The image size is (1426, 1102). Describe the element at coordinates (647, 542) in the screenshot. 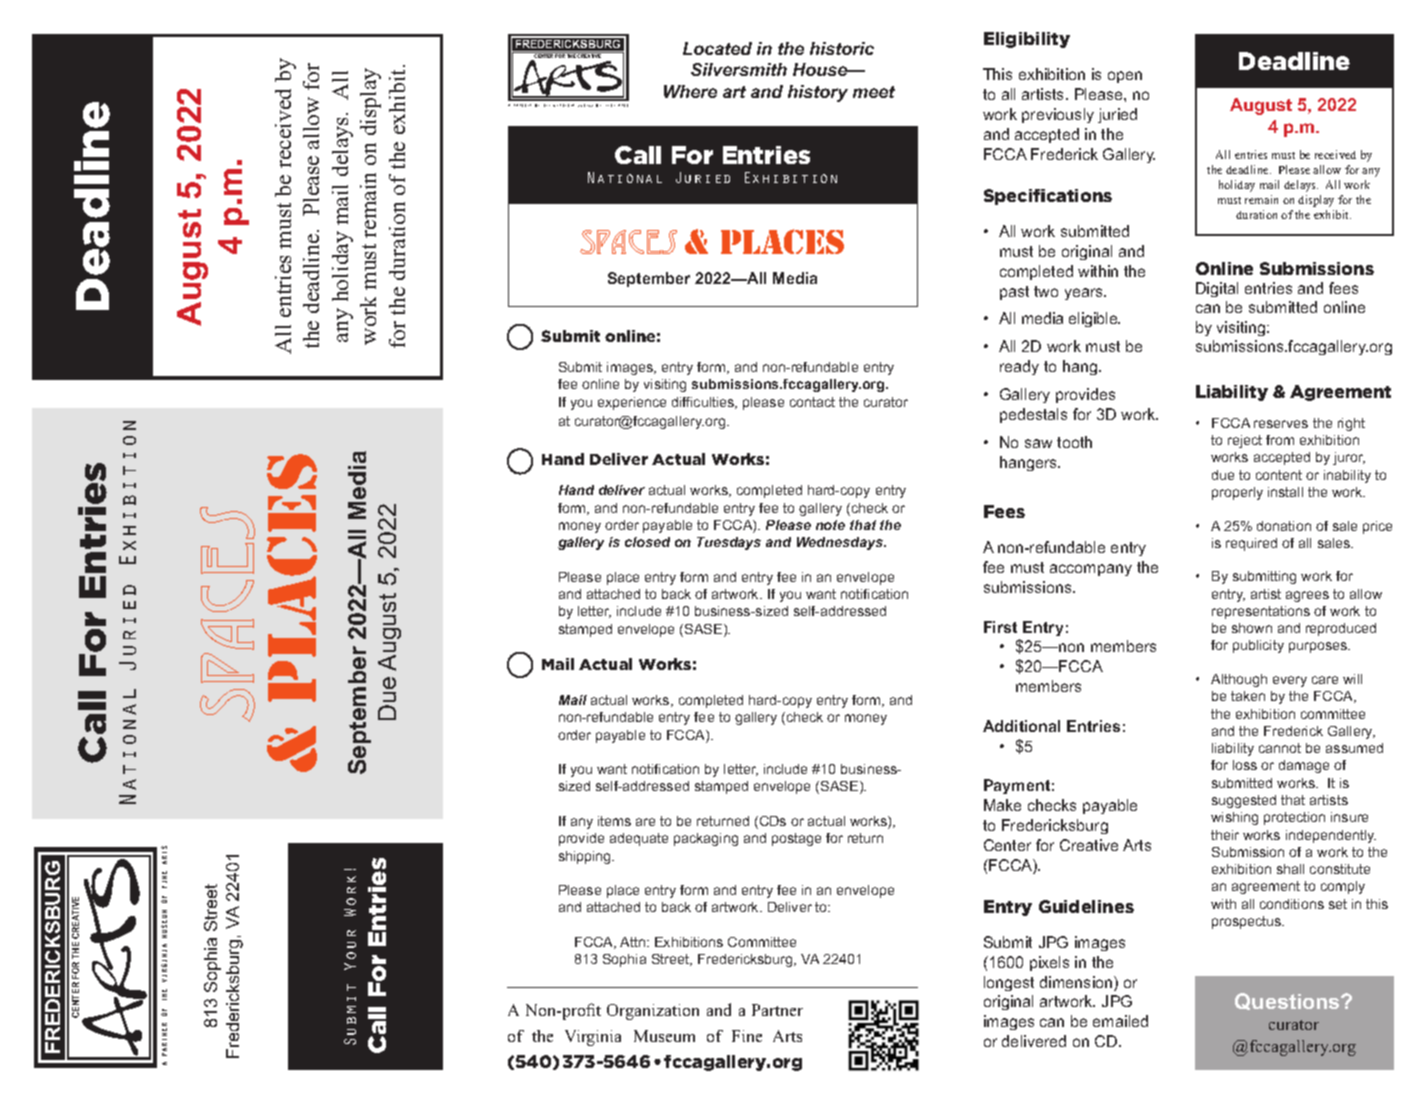

I see `closed` at that location.
